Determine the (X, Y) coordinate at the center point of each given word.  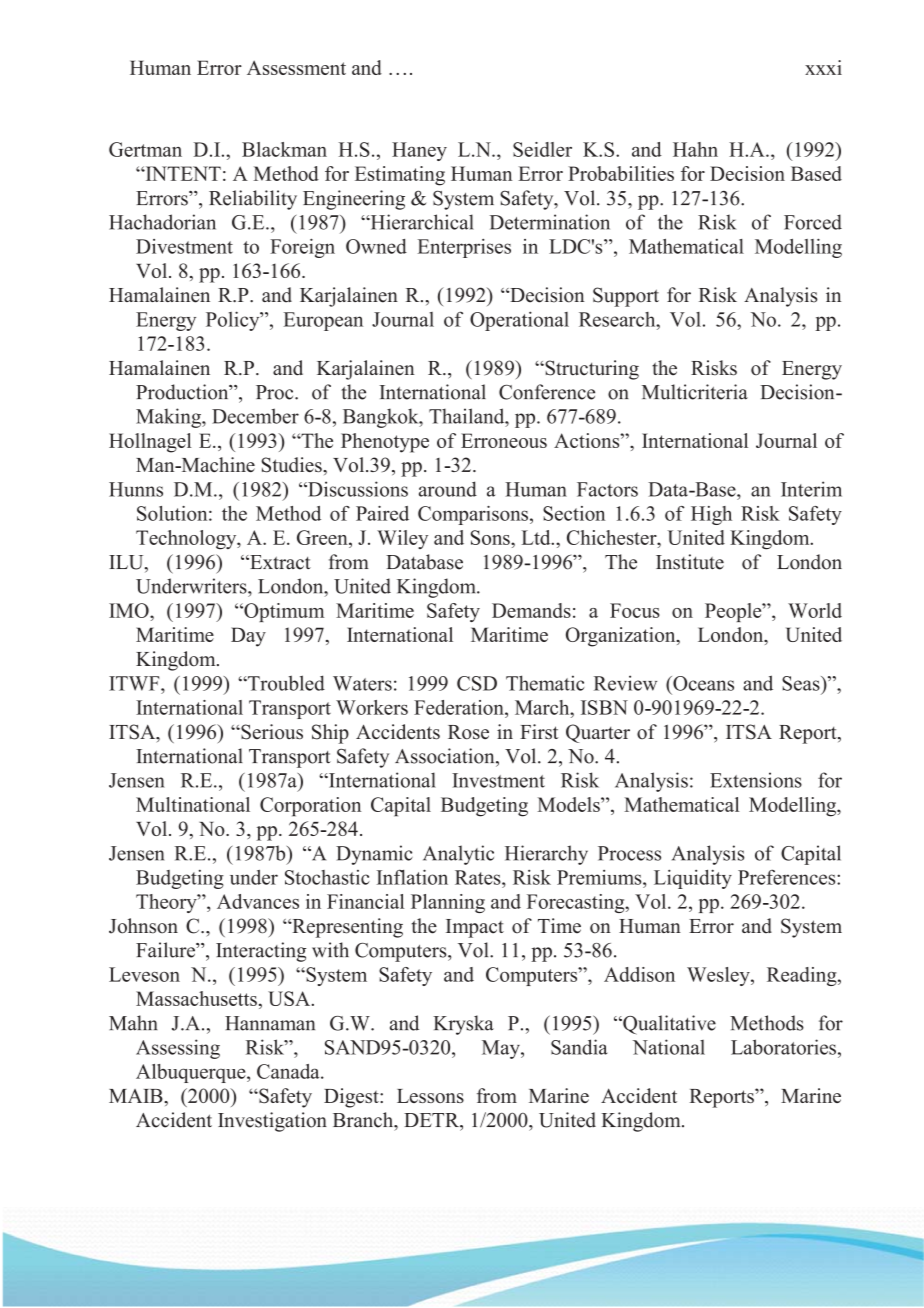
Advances (258, 901)
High (711, 515)
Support (626, 297)
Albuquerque (192, 1073)
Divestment (184, 246)
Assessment (296, 67)
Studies (292, 465)
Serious (271, 732)
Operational (519, 321)
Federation (460, 707)
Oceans (702, 683)
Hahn (695, 149)
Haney (419, 151)
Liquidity (693, 879)
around (448, 489)
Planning (448, 903)
